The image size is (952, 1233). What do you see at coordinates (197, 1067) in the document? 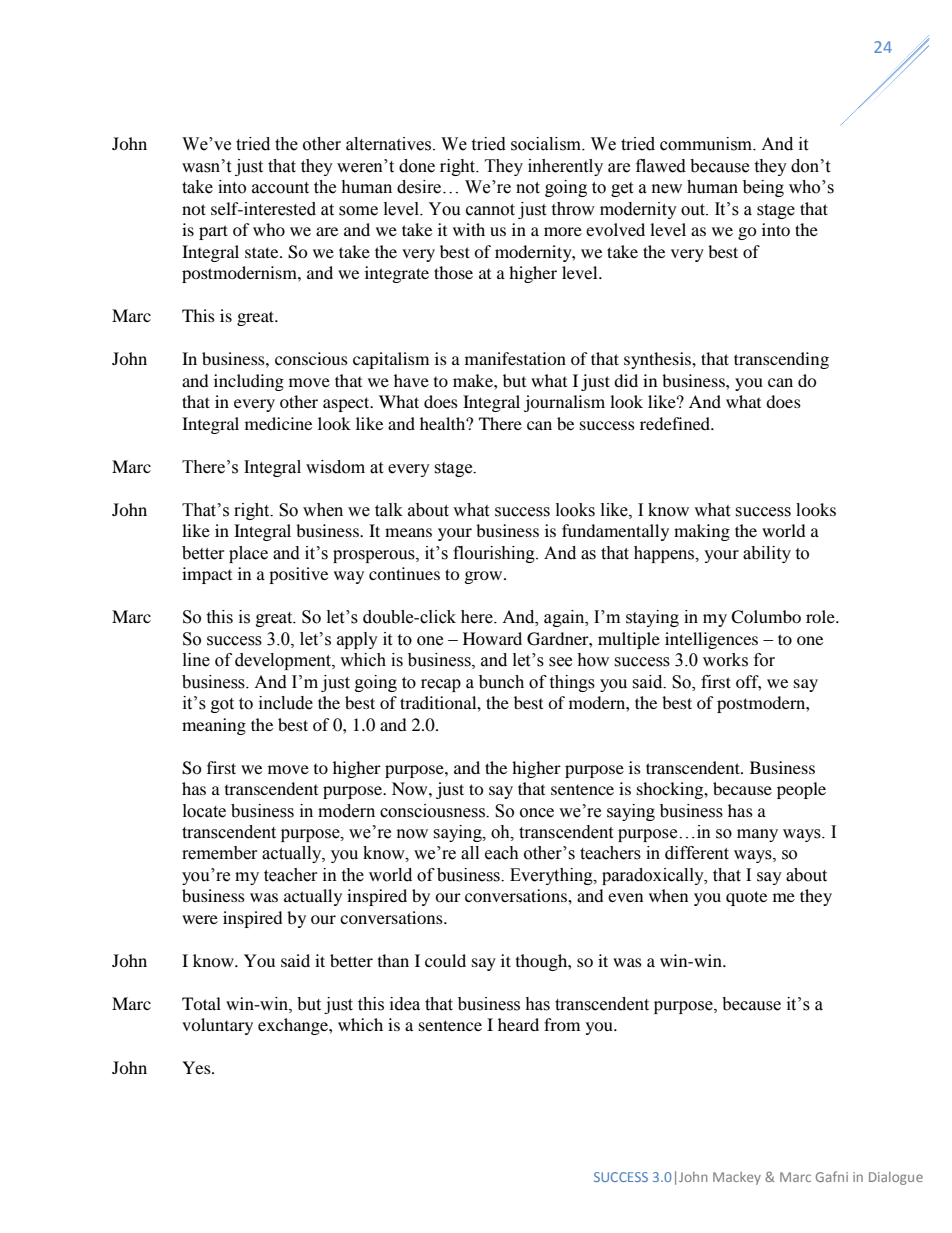
I see `Yes` at bounding box center [197, 1067].
